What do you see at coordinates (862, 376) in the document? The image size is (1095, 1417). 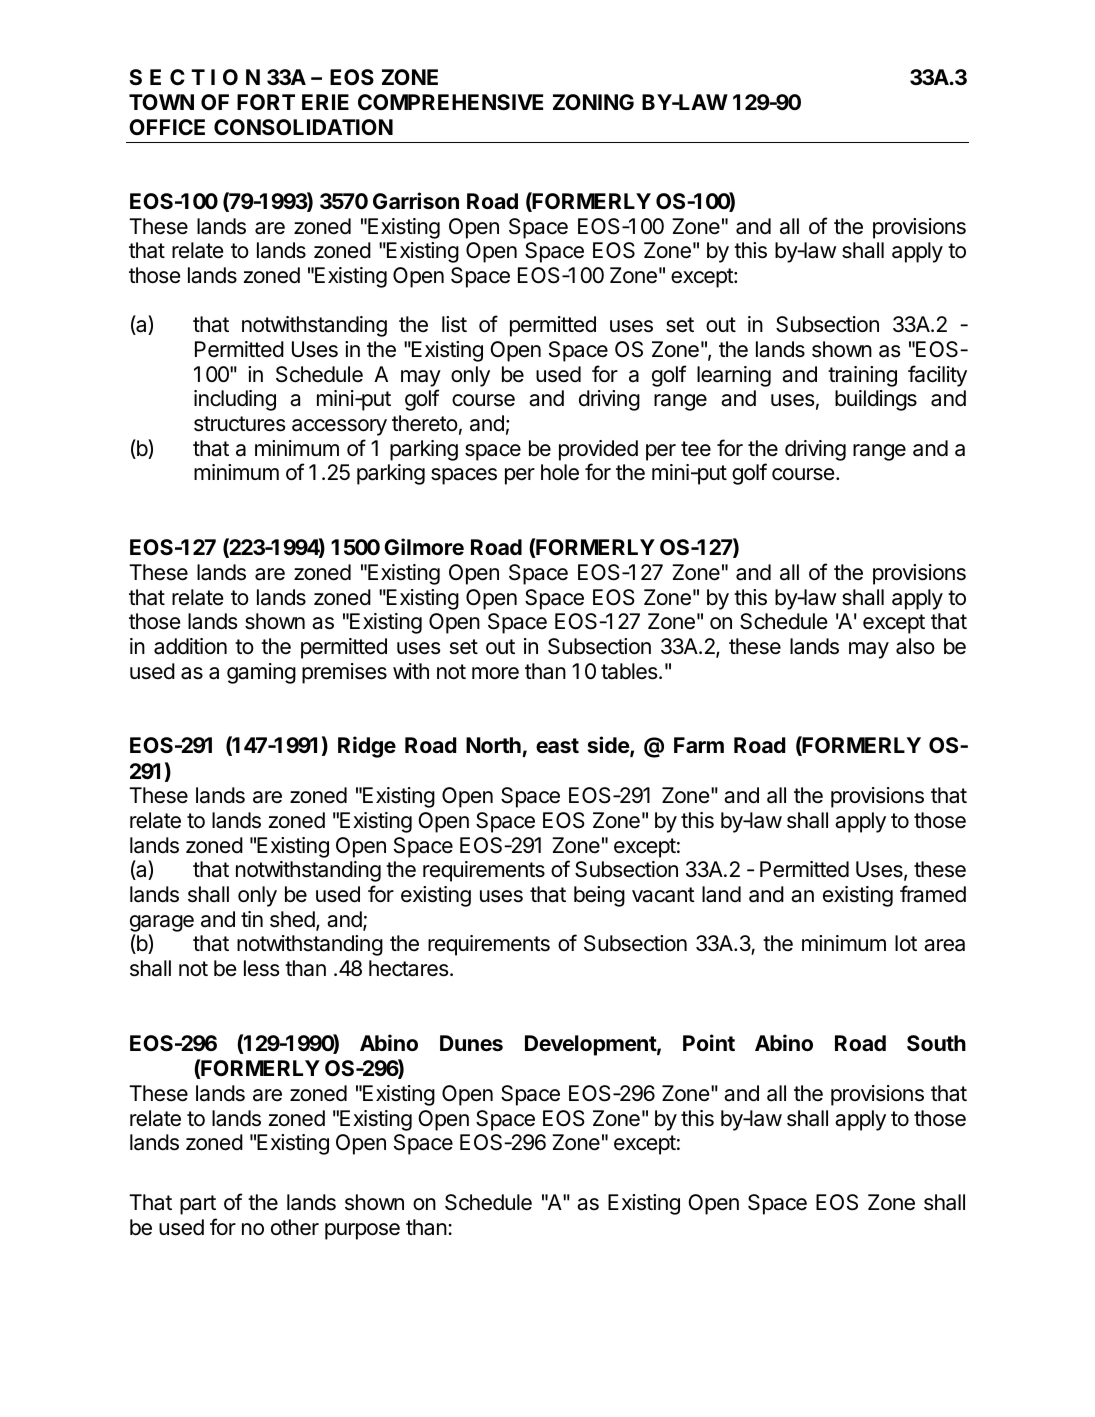 I see `training` at bounding box center [862, 376].
